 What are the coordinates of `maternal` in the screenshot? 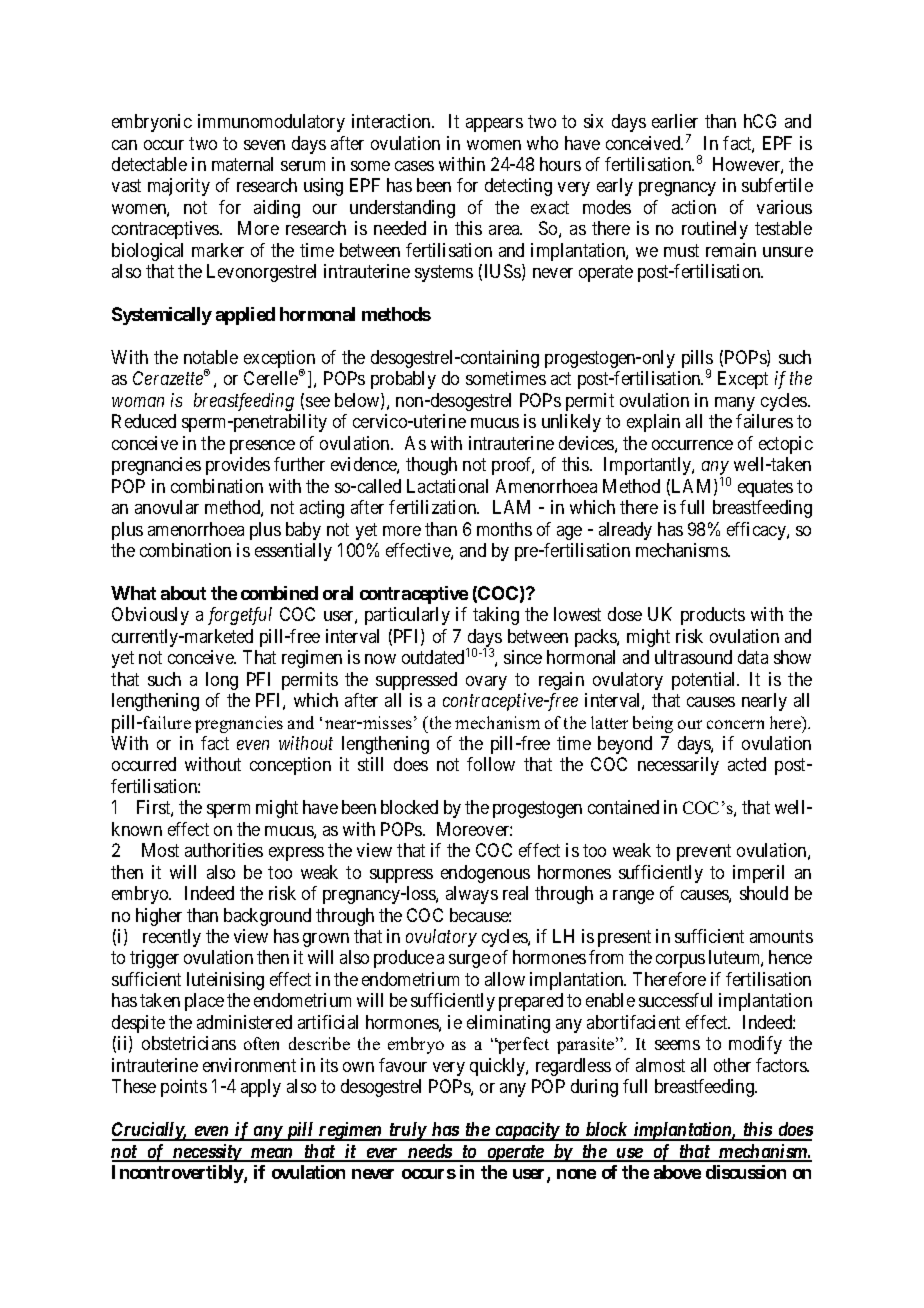 It's located at (242, 164).
